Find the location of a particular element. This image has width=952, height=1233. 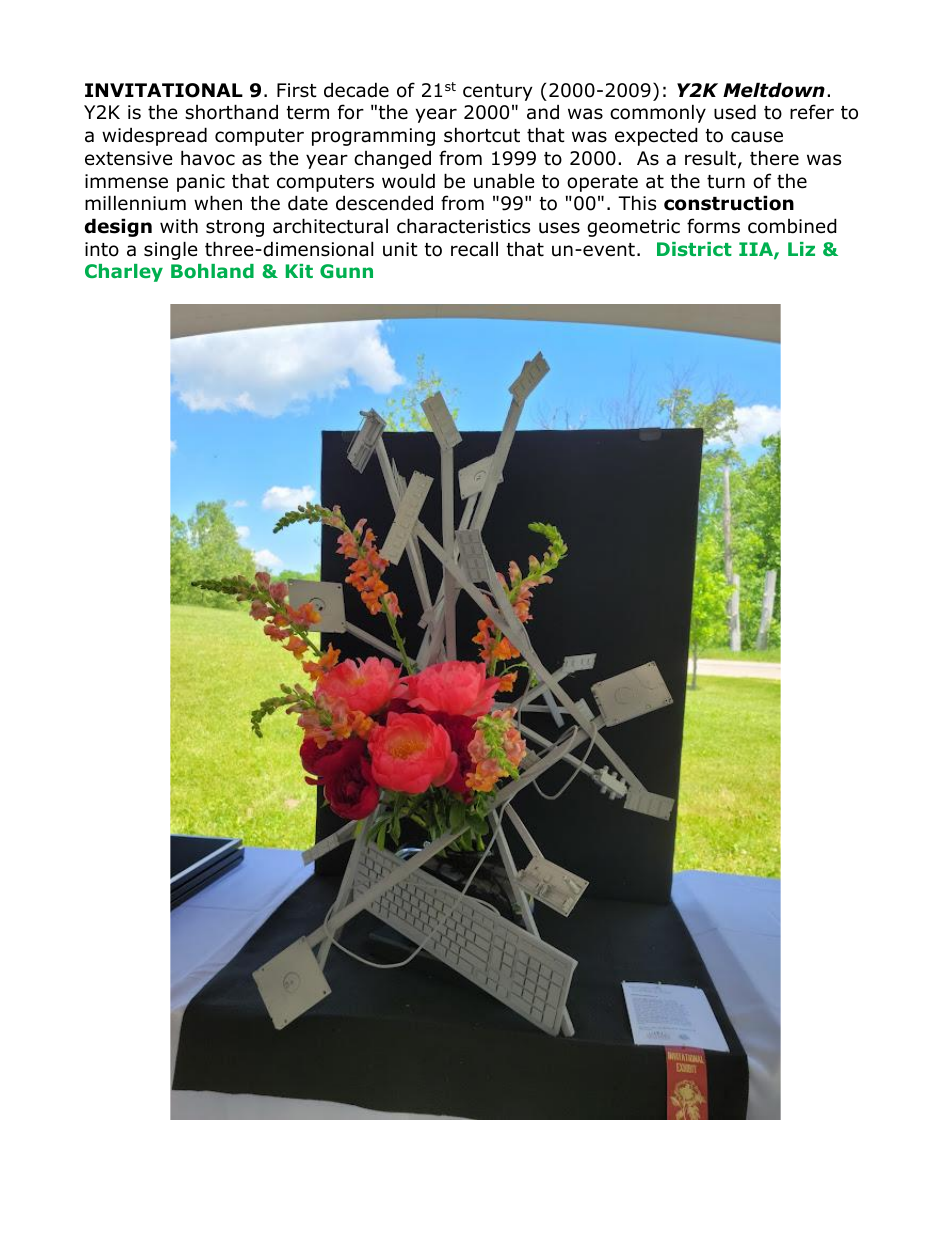

Charley is located at coordinates (124, 273).
